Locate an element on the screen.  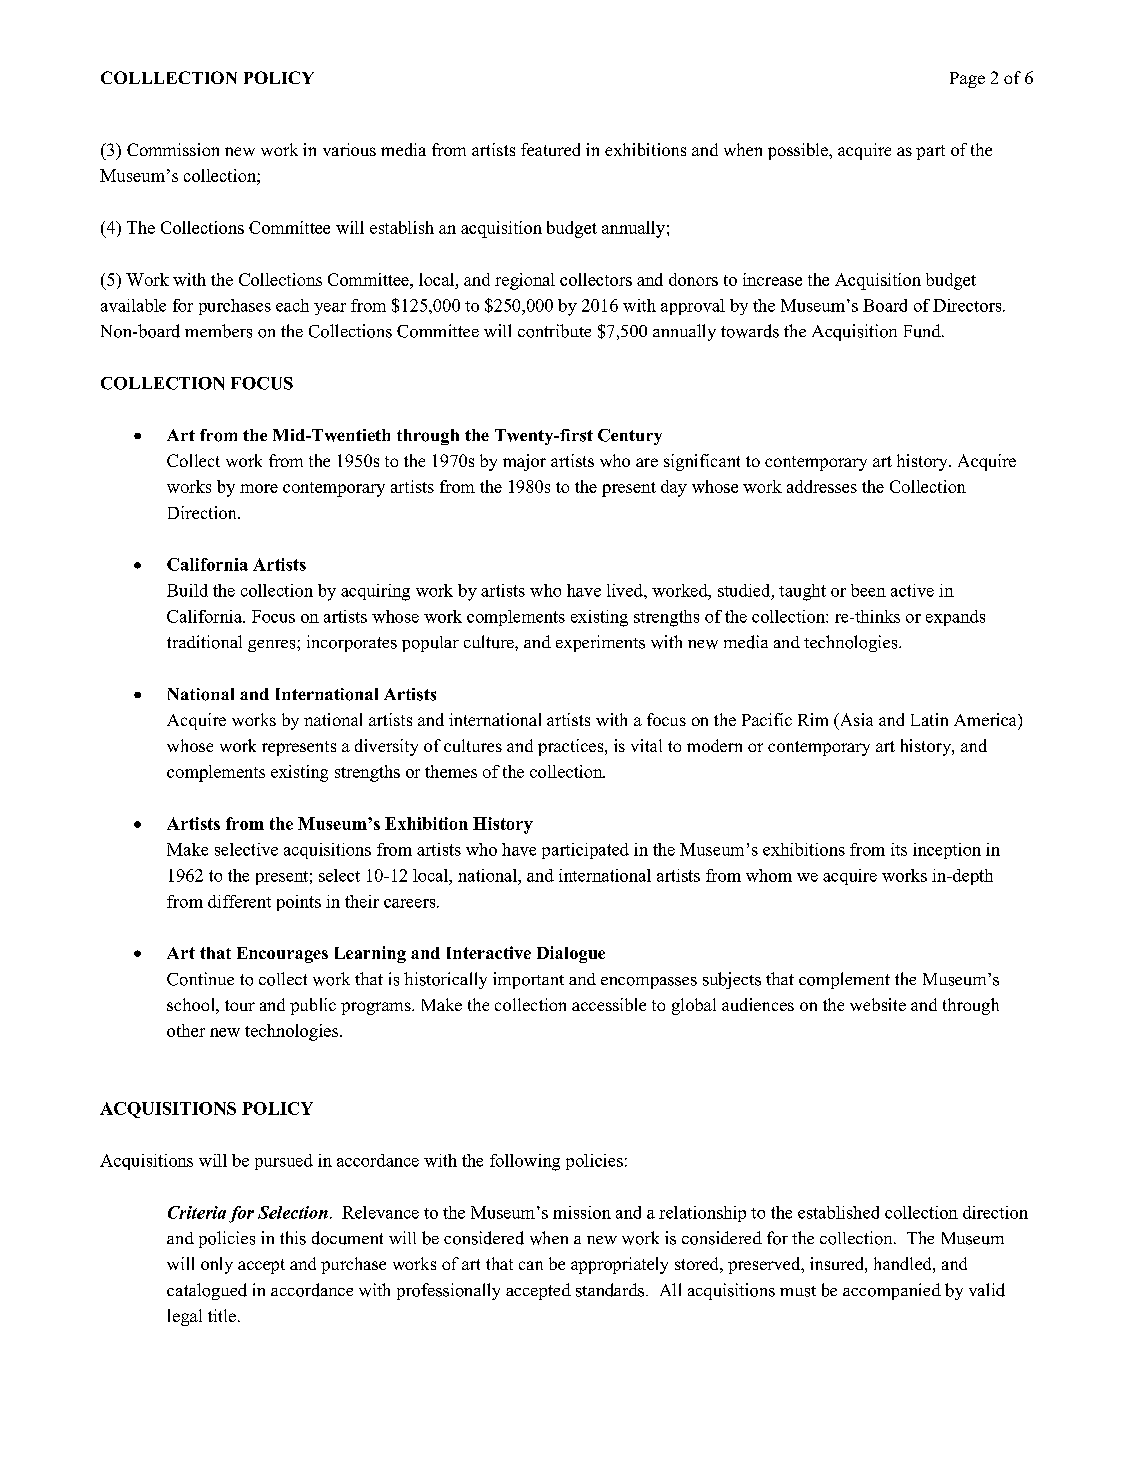
Fund is located at coordinates (923, 331).
